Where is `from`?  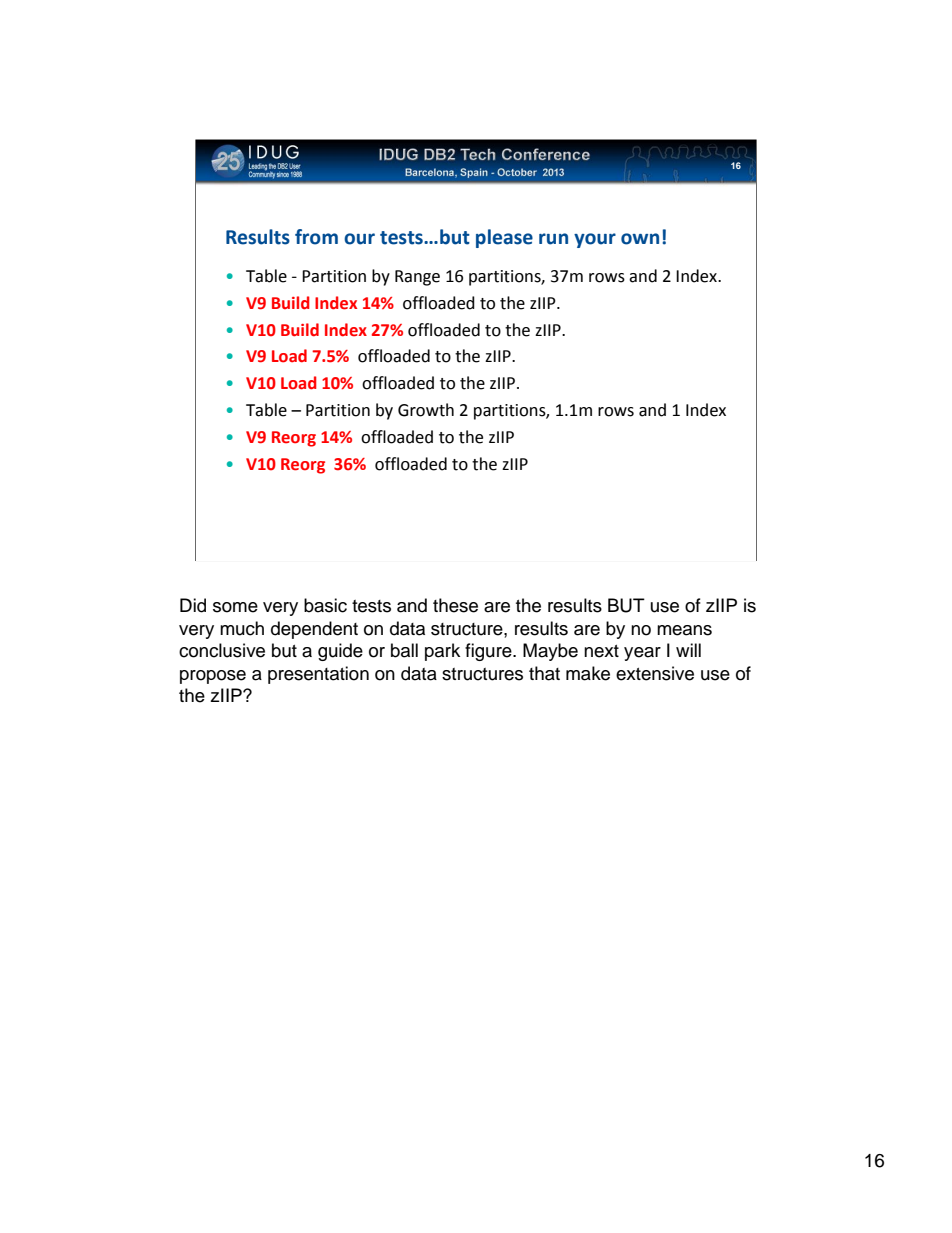
from is located at coordinates (316, 237).
